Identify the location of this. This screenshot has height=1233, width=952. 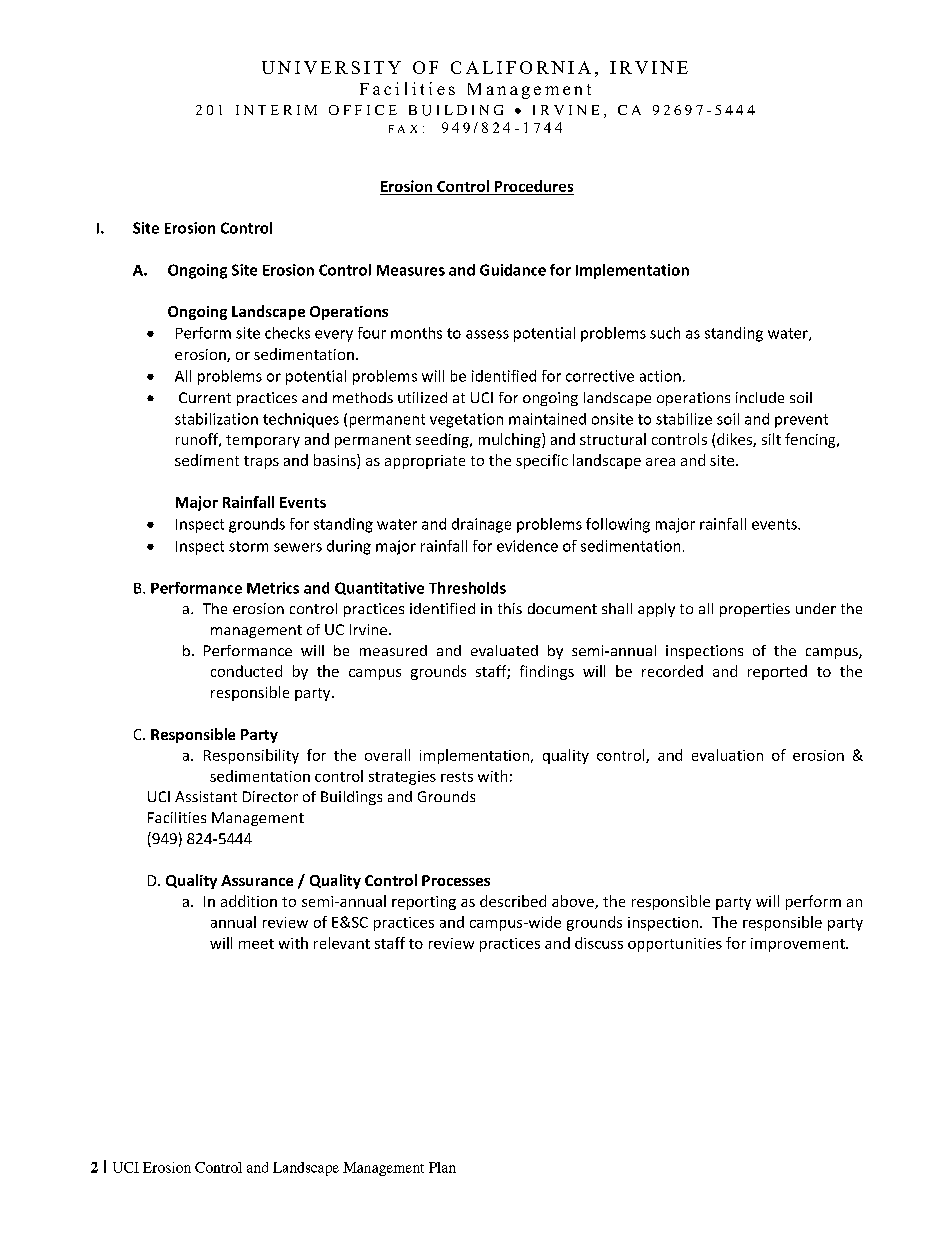
(510, 608).
